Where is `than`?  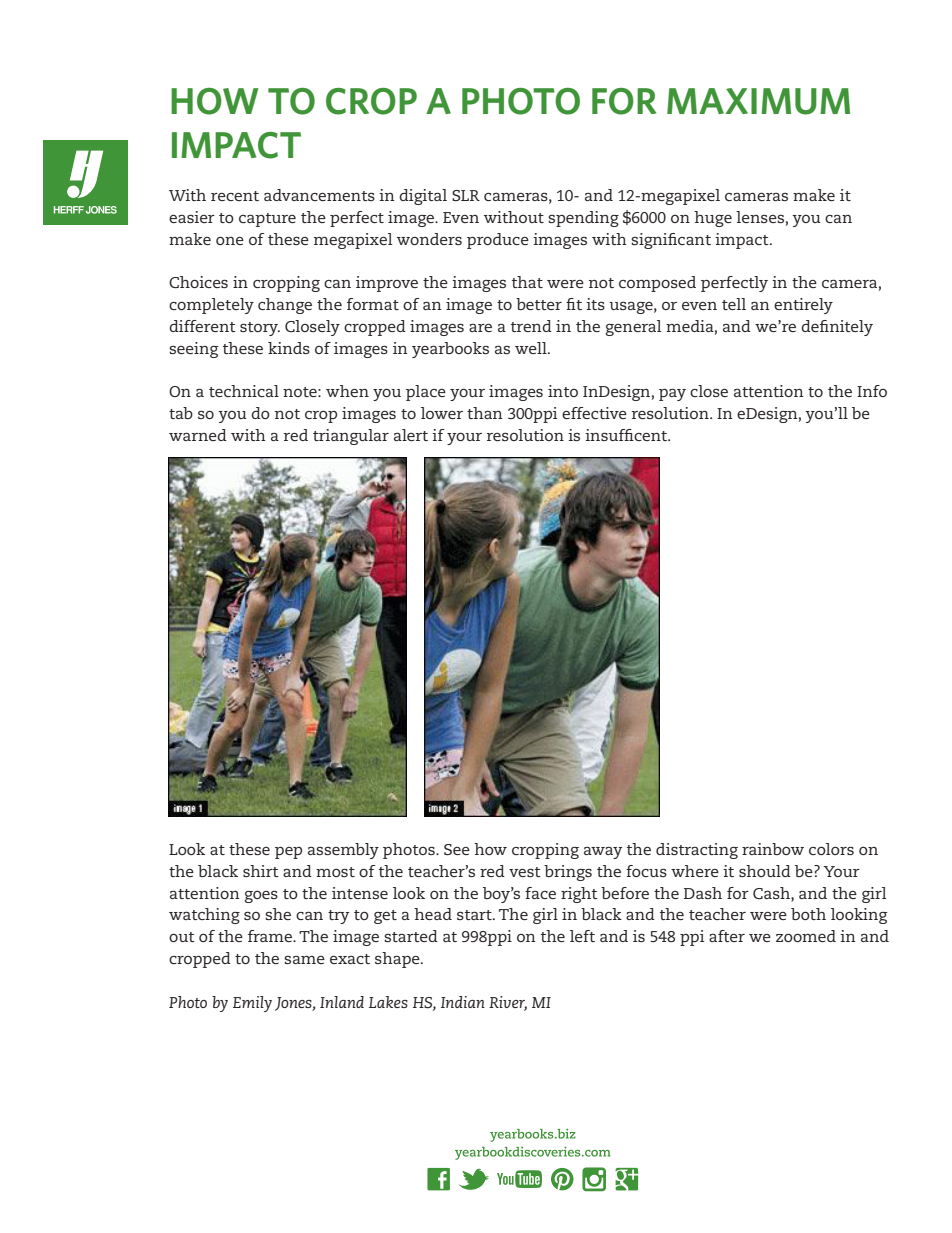 than is located at coordinates (485, 413).
